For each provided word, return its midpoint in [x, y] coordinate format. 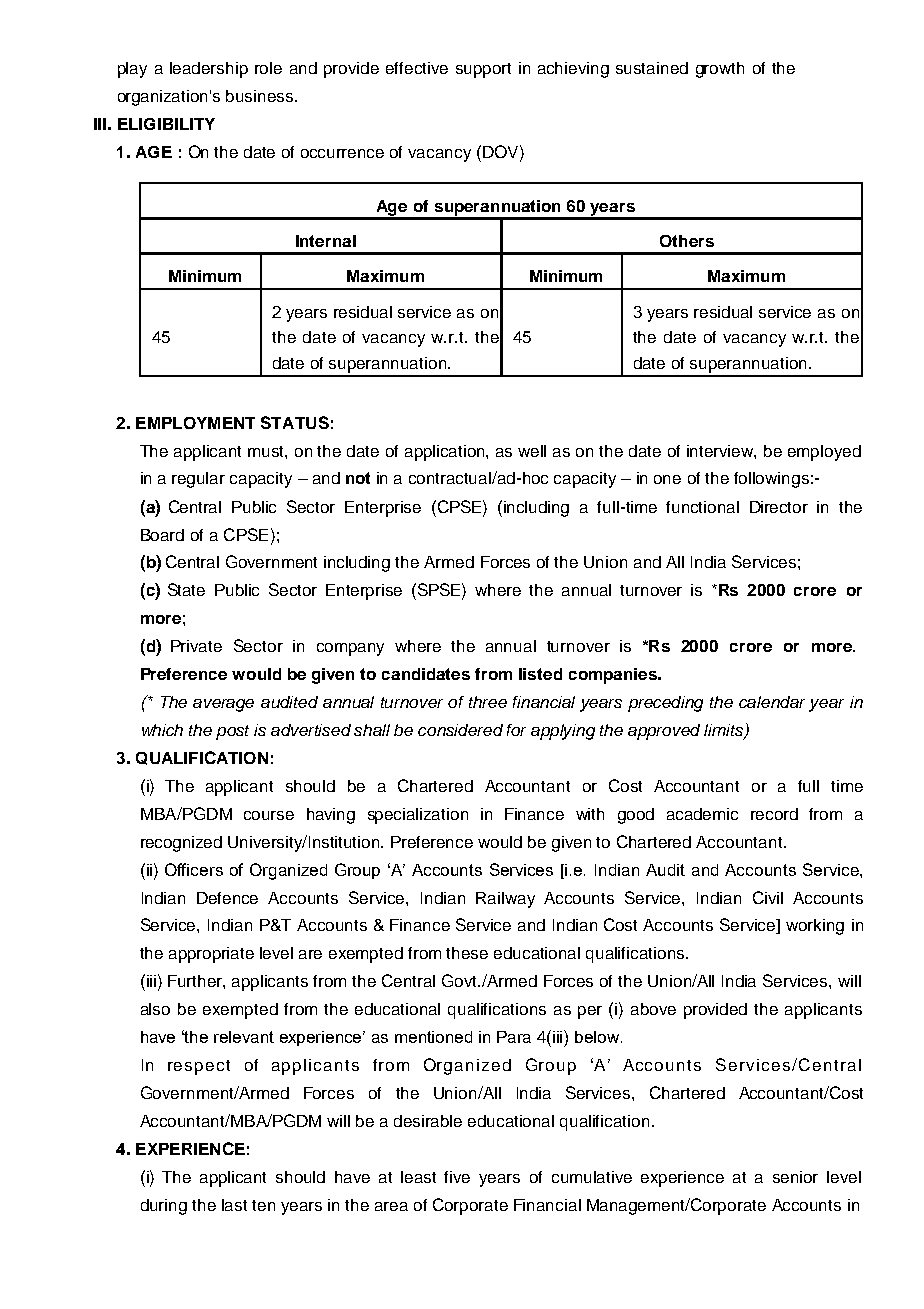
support [483, 70]
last [234, 1205]
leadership [209, 70]
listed [540, 674]
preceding [665, 704]
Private [196, 646]
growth [720, 70]
